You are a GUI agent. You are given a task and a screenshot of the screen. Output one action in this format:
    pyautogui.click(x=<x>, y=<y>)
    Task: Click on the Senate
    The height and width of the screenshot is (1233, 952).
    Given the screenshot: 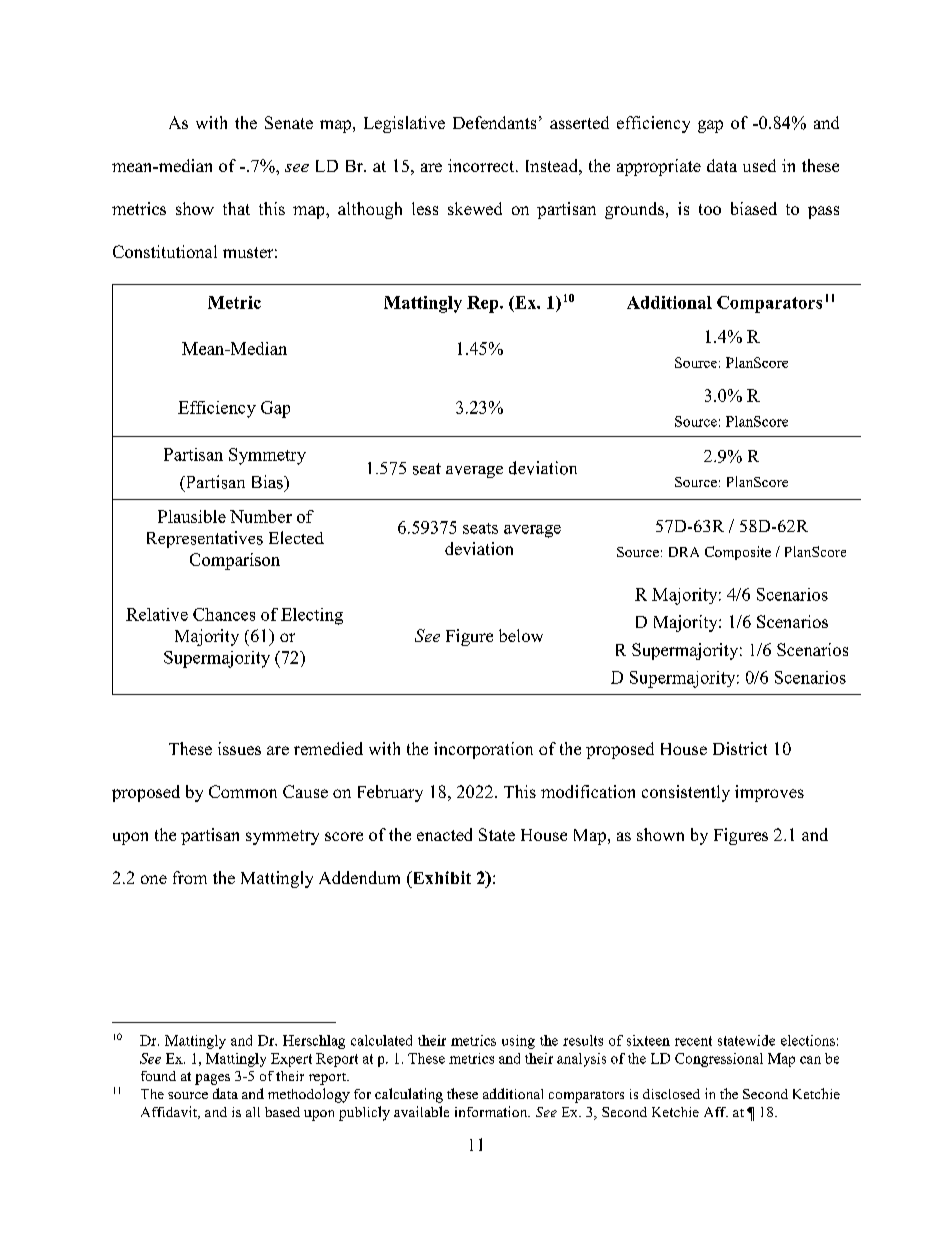 What is the action you would take?
    pyautogui.click(x=289, y=122)
